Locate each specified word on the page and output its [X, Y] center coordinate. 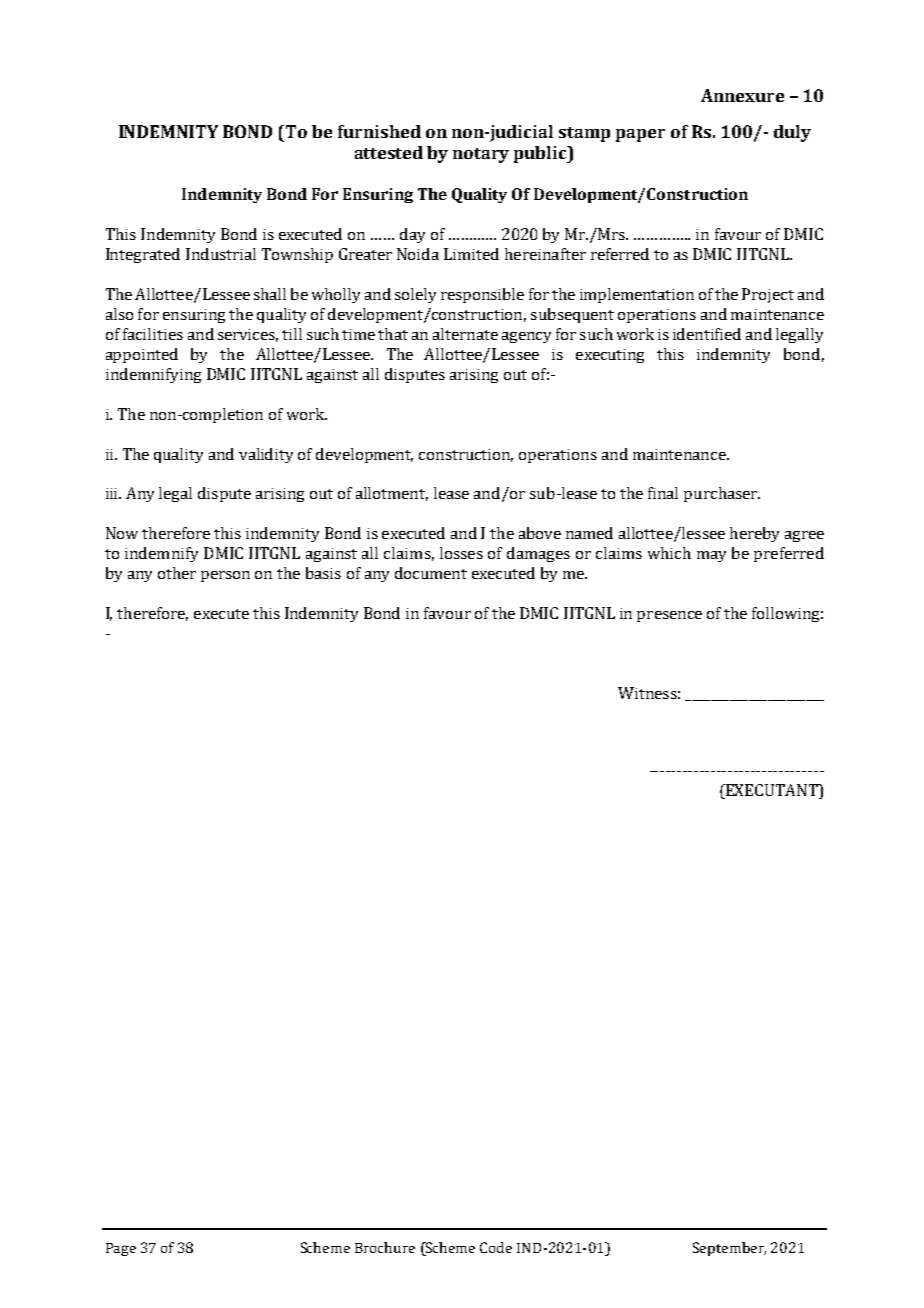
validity [266, 455]
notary [481, 155]
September [729, 1249]
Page [121, 1249]
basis [323, 573]
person [225, 576]
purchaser [722, 494]
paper [640, 135]
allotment [392, 494]
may [711, 556]
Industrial [221, 254]
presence [669, 616]
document [431, 573]
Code [496, 1247]
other [177, 573]
